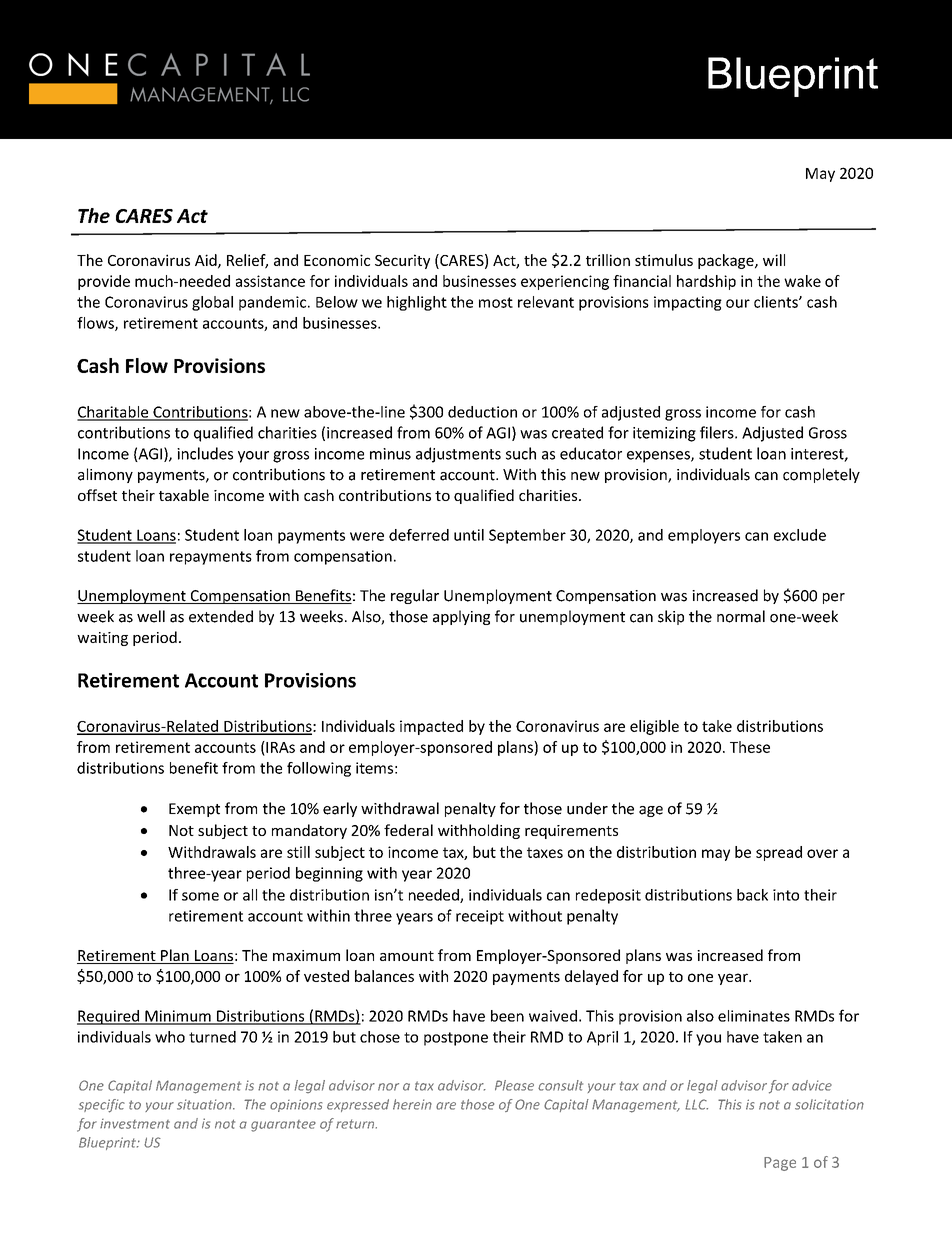 The image size is (952, 1233). What do you see at coordinates (779, 853) in the document?
I see `spread` at bounding box center [779, 853].
